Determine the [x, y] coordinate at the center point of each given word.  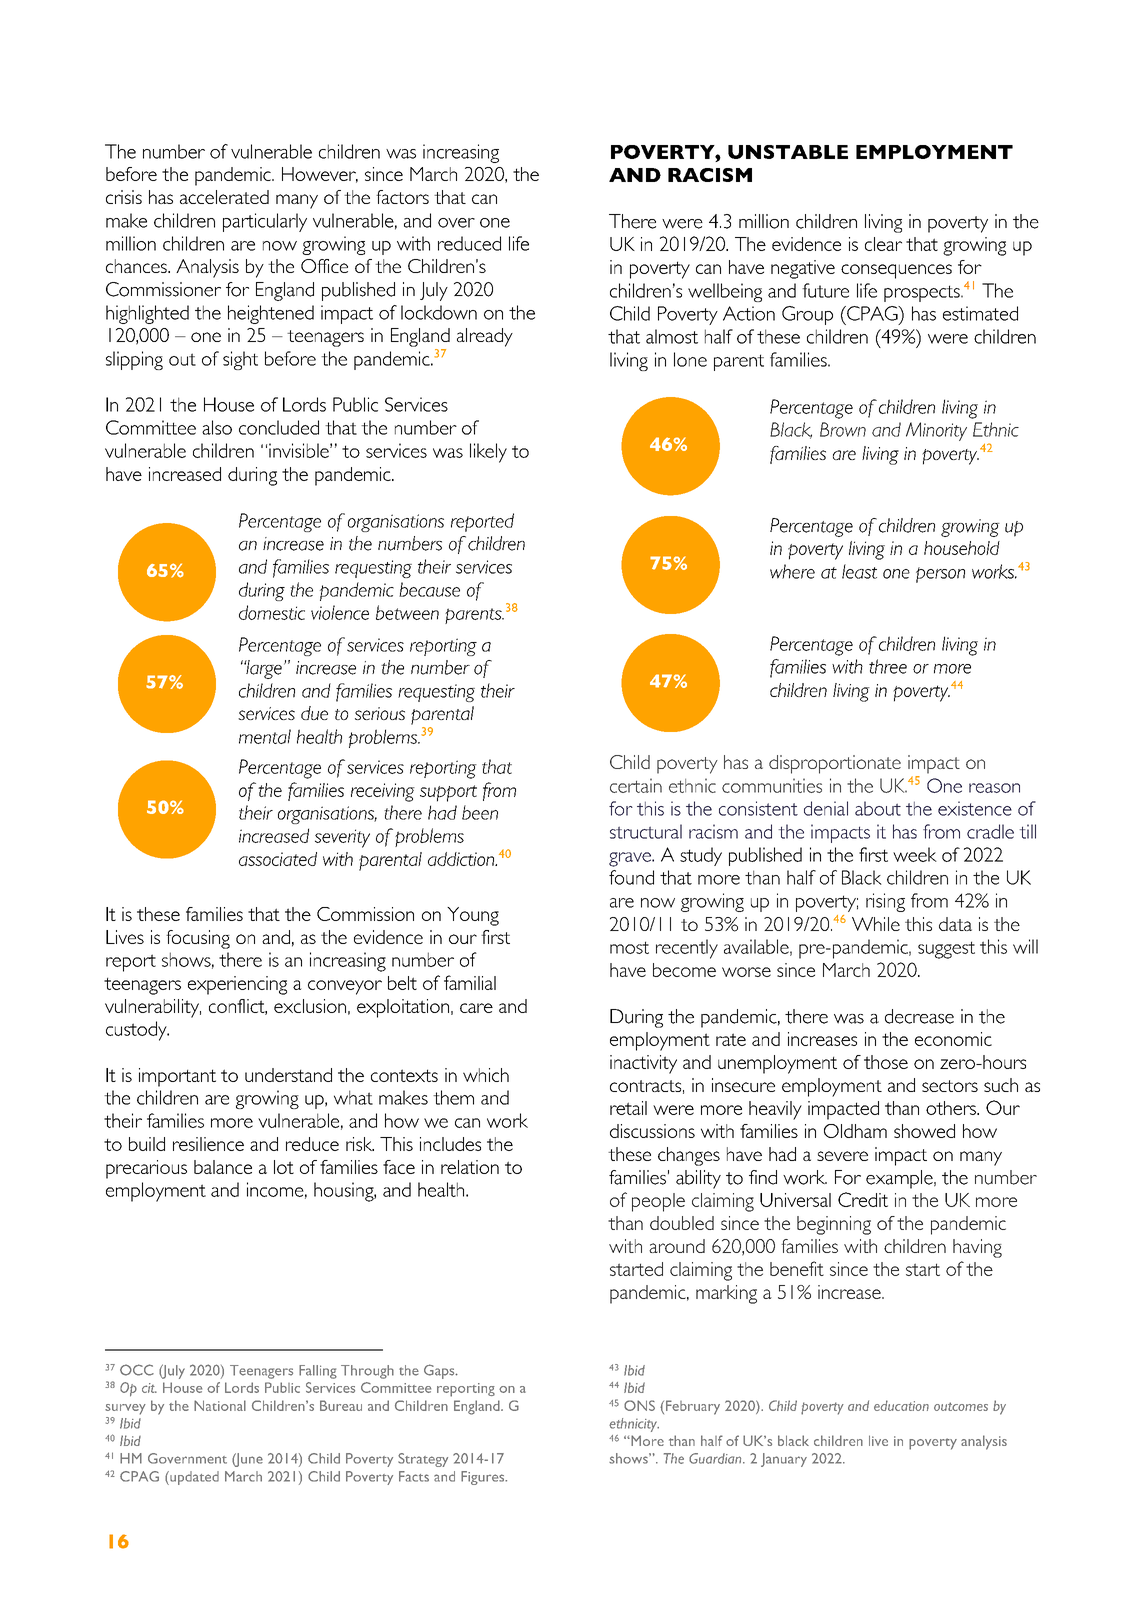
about [878, 808]
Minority [936, 431]
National [220, 1405]
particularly [265, 222]
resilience [208, 1144]
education [901, 1405]
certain [636, 785]
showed [924, 1131]
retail [628, 1108]
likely [488, 453]
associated [278, 859]
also [217, 427]
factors [402, 197]
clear [883, 244]
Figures [484, 1478]
